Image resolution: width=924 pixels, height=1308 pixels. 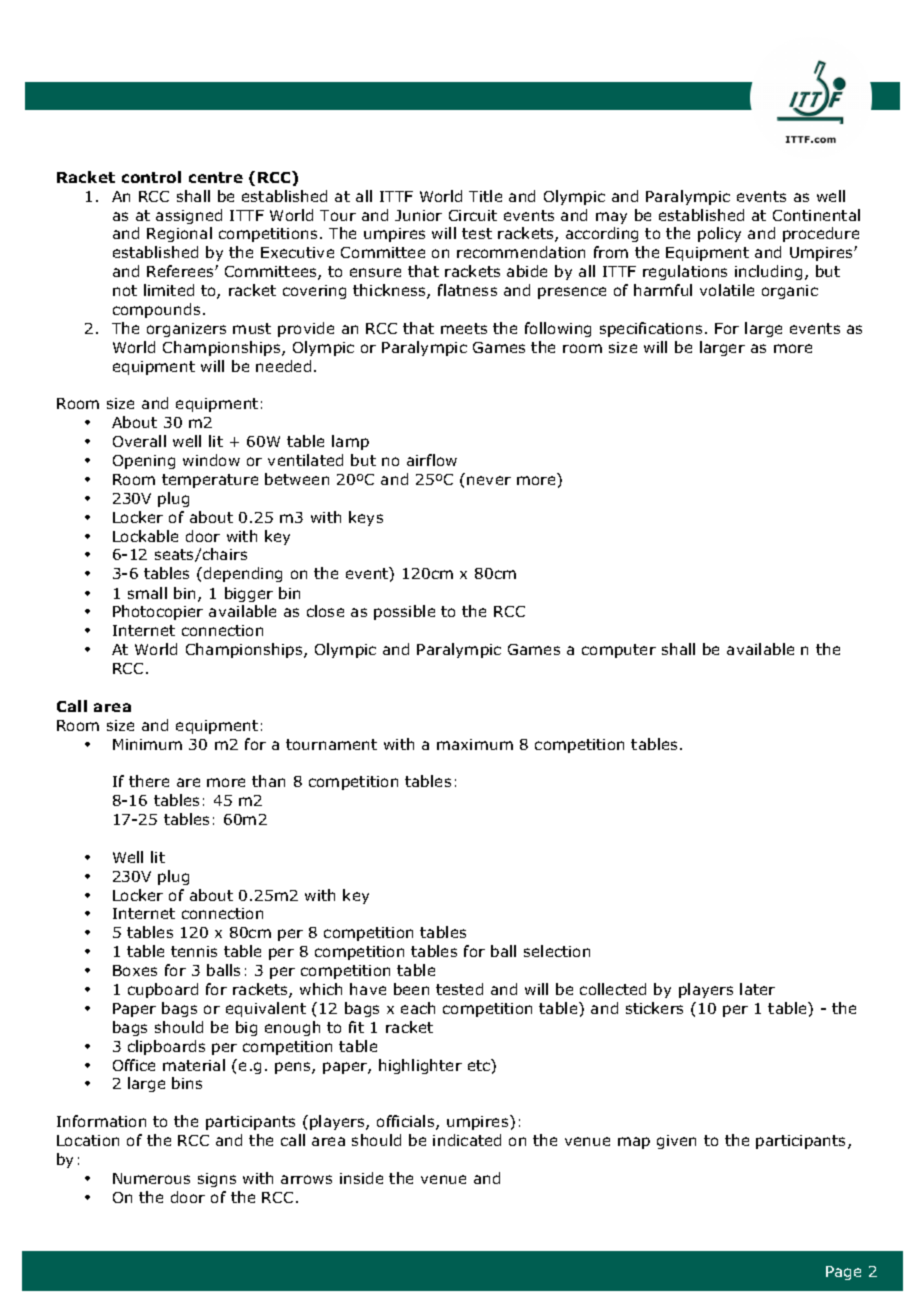 What do you see at coordinates (719, 234) in the page?
I see `policy` at bounding box center [719, 234].
